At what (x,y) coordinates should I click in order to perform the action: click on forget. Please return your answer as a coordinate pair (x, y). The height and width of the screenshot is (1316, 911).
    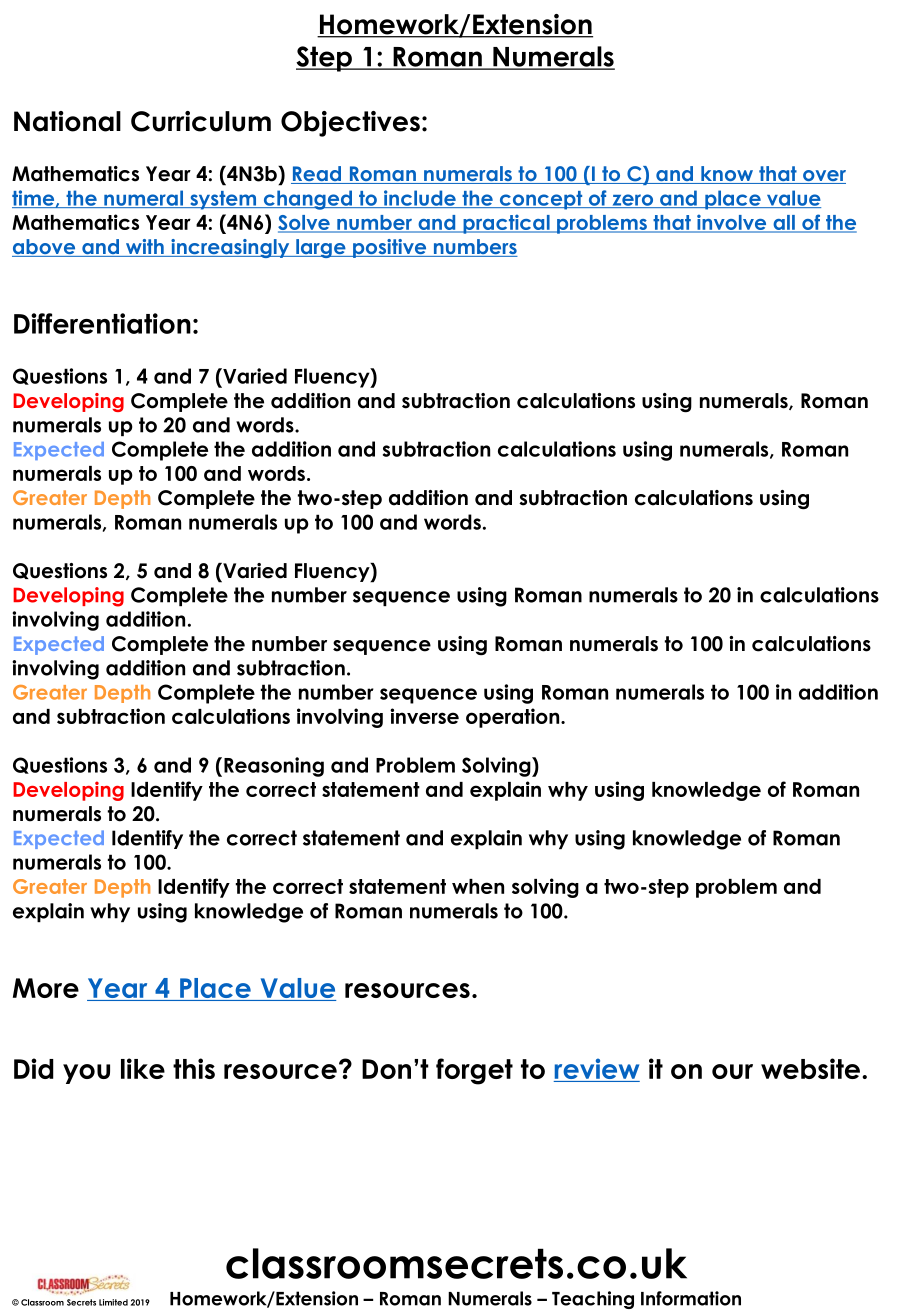
    Looking at the image, I should click on (474, 1071).
